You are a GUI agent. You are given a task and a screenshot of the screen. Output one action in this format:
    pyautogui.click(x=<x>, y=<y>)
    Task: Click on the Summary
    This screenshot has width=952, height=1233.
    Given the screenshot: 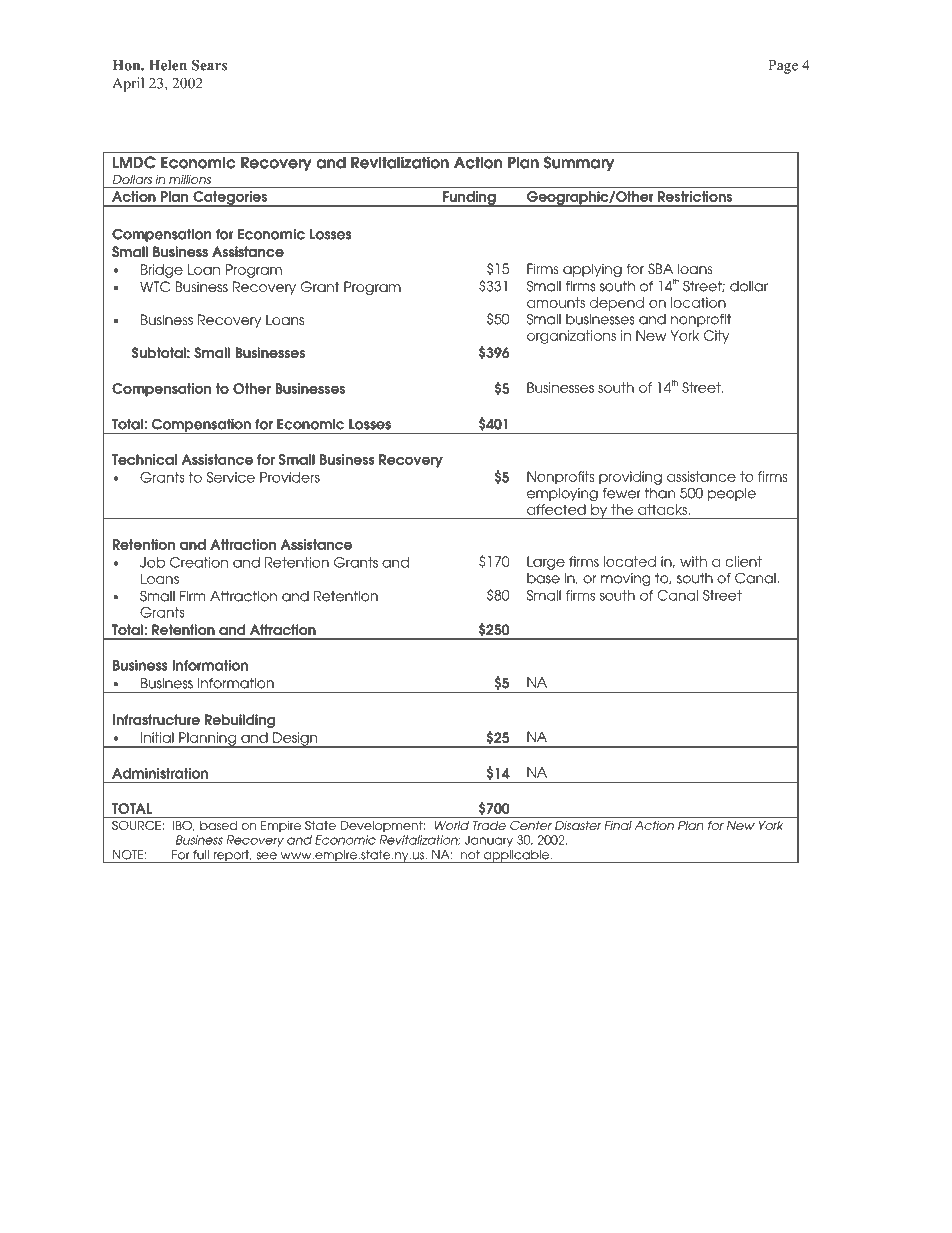 What is the action you would take?
    pyautogui.click(x=579, y=163)
